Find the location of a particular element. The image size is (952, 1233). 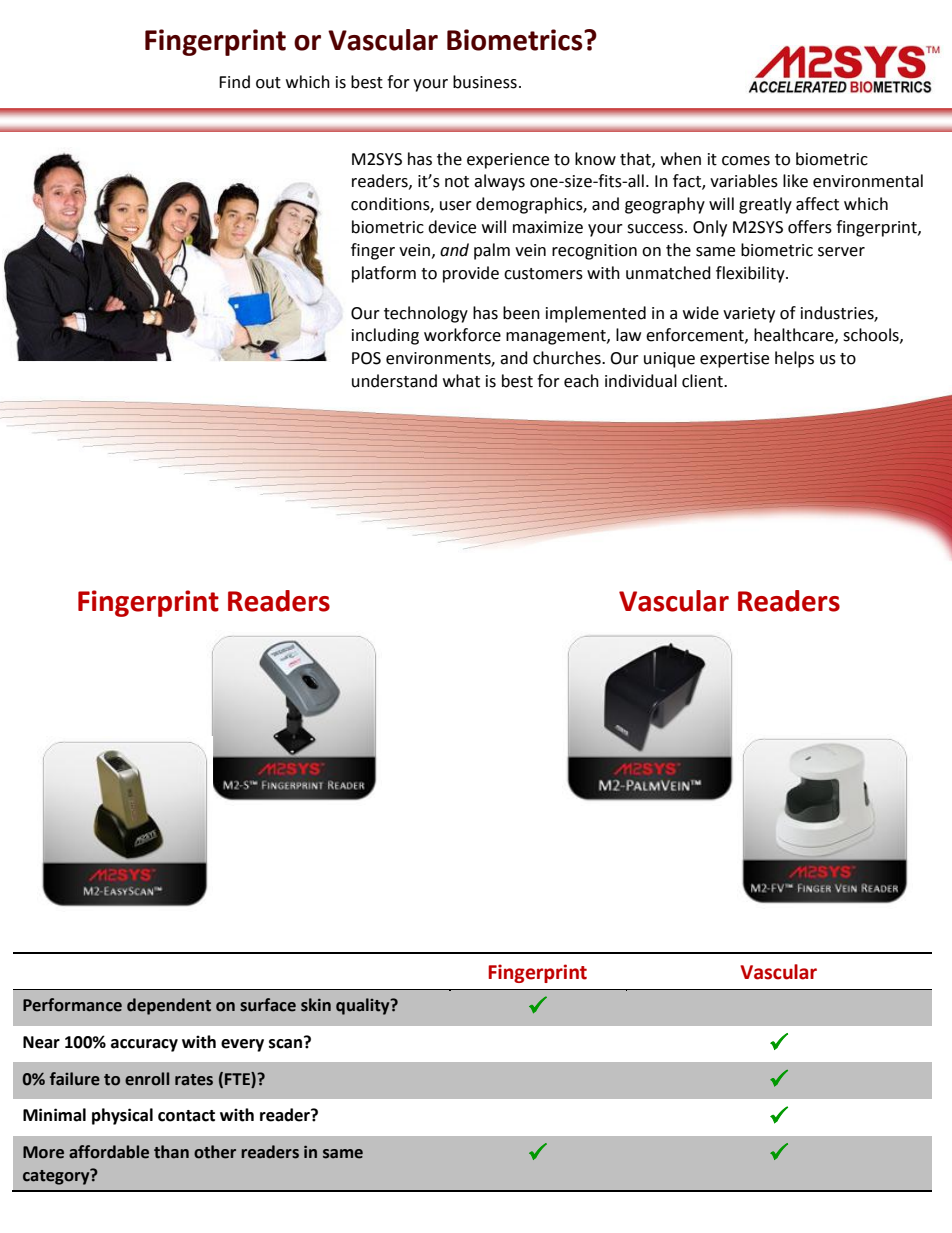

dependent is located at coordinates (169, 1006).
